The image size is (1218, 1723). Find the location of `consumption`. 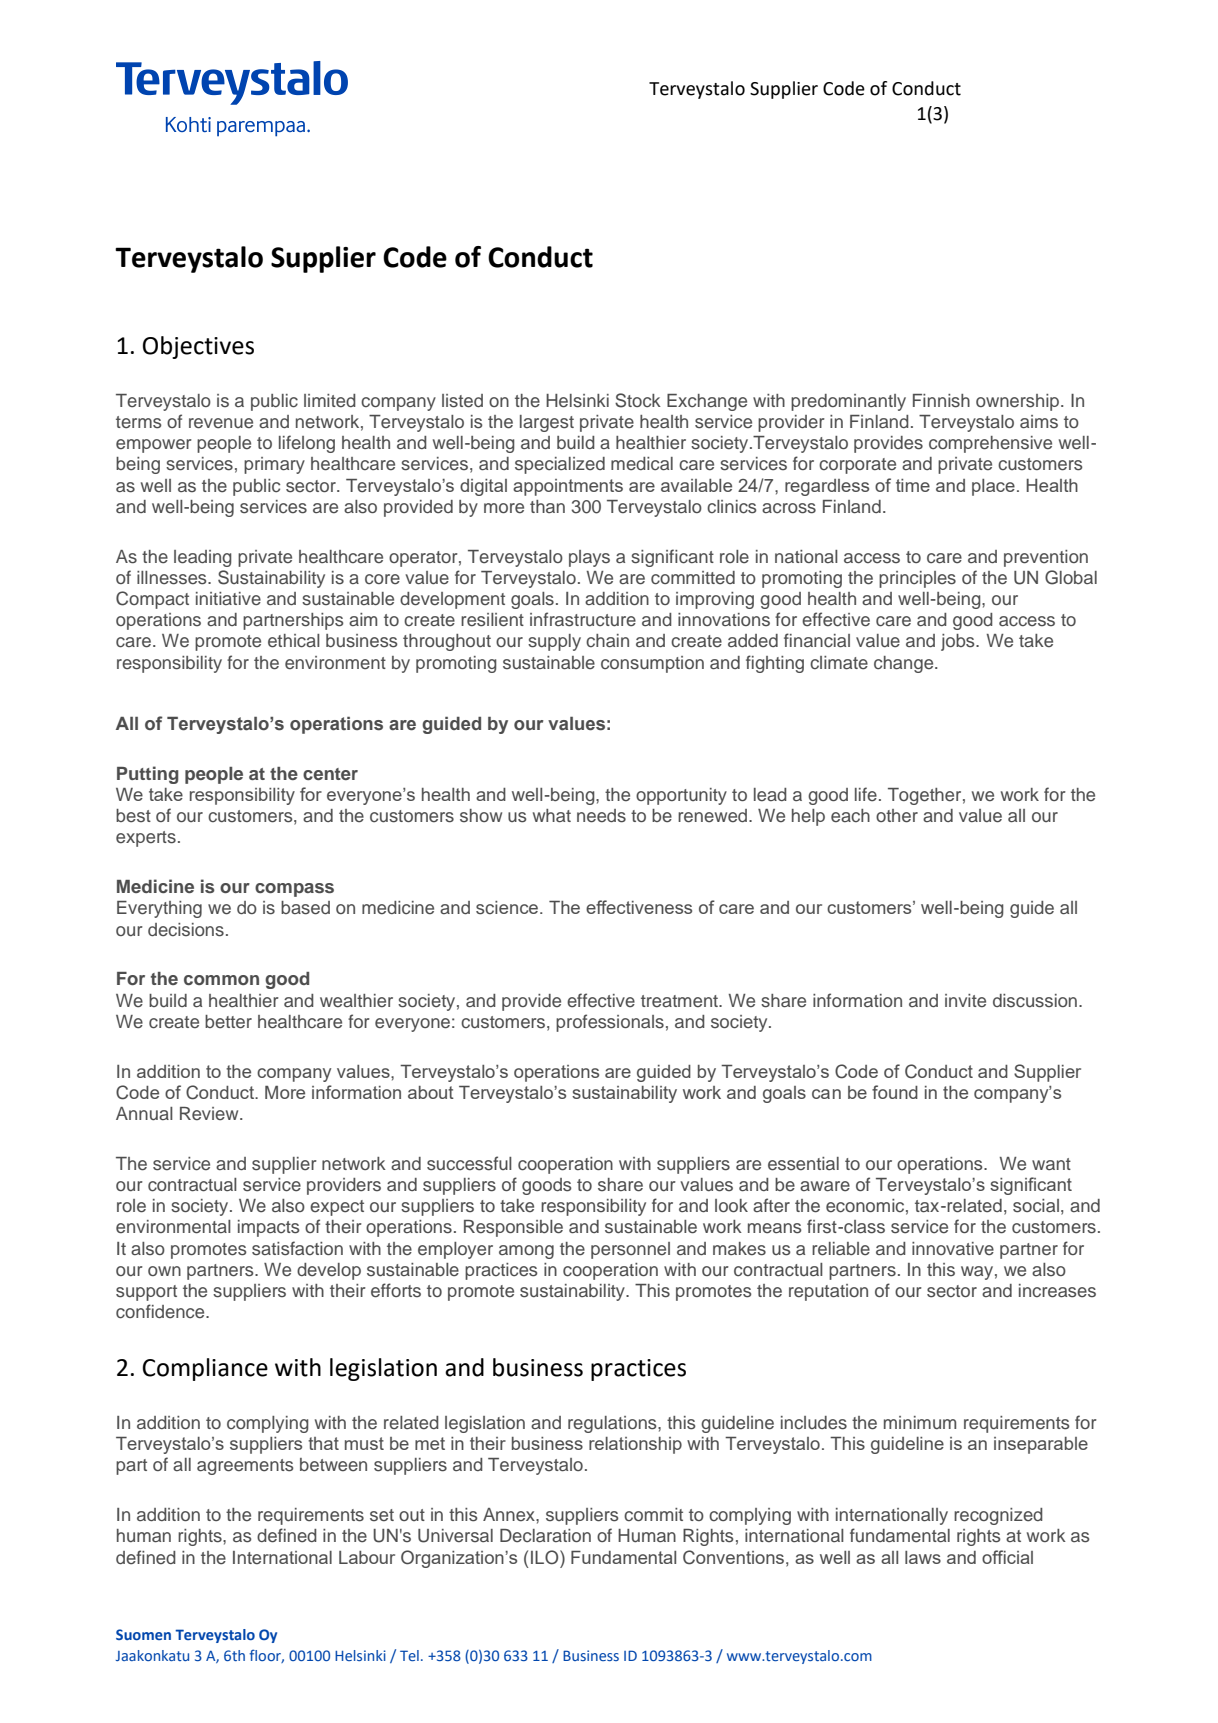

consumption is located at coordinates (652, 664).
